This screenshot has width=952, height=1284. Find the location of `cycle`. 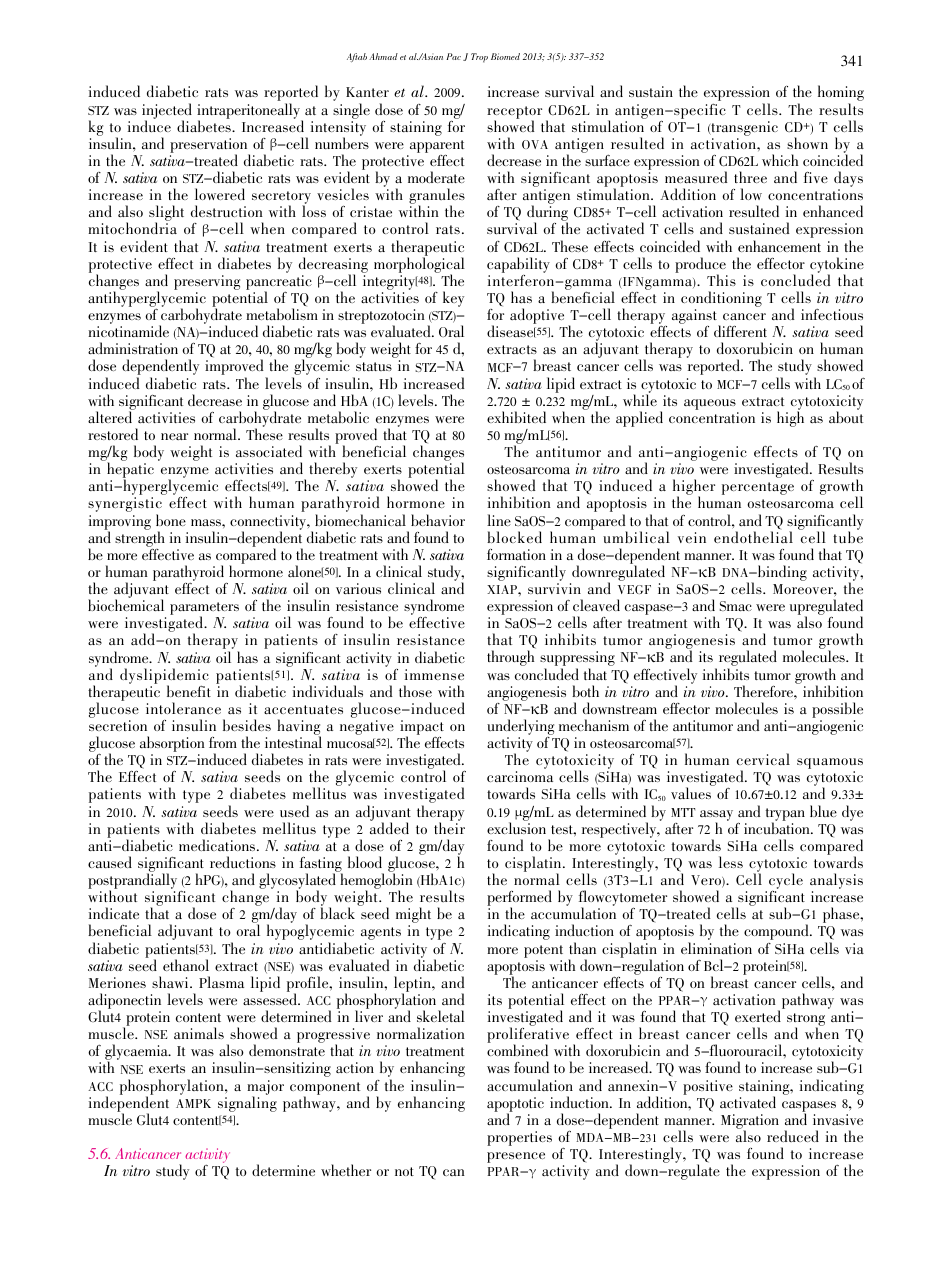

cycle is located at coordinates (786, 882).
